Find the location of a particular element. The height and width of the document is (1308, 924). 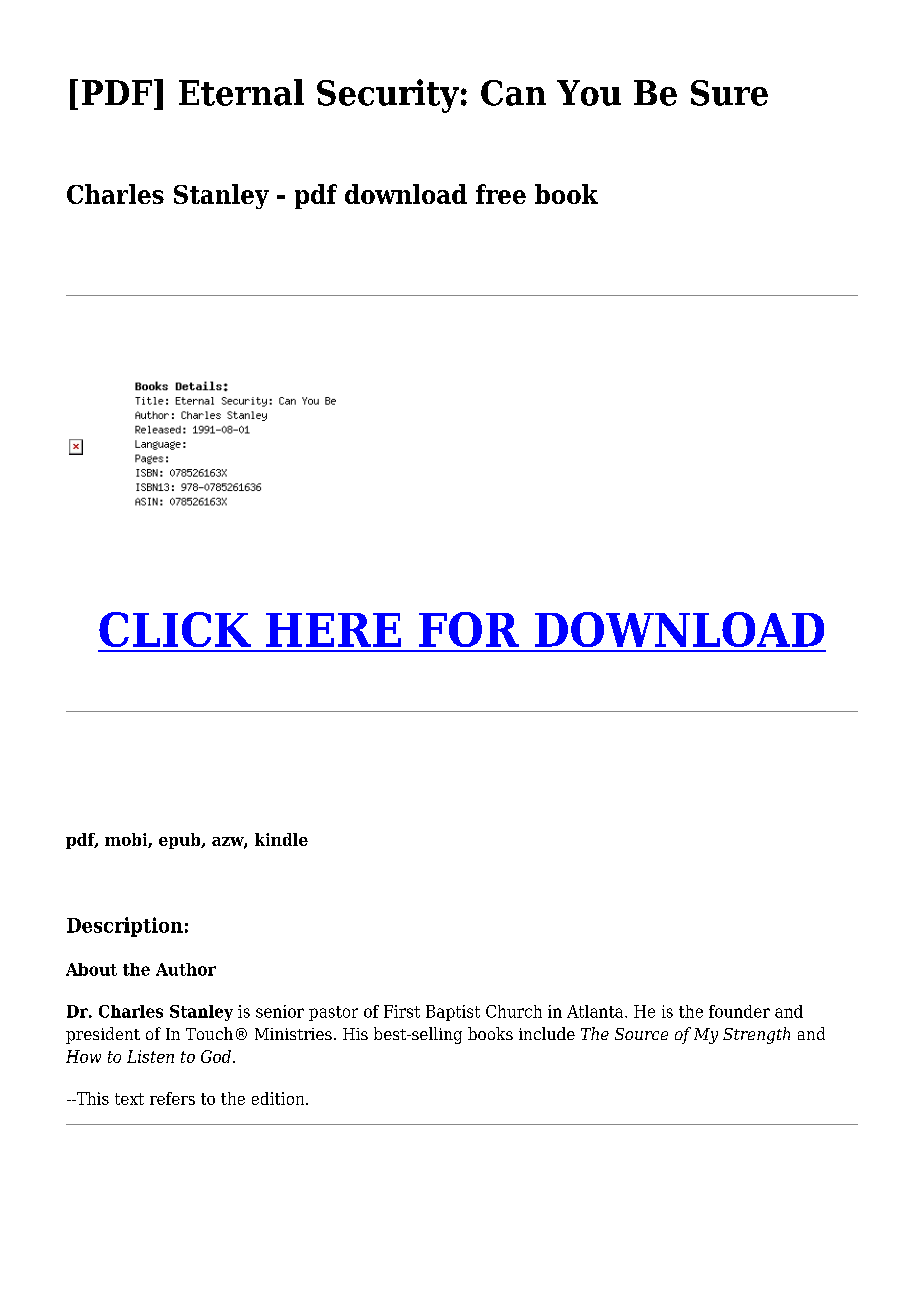

Atlanta is located at coordinates (596, 1011).
